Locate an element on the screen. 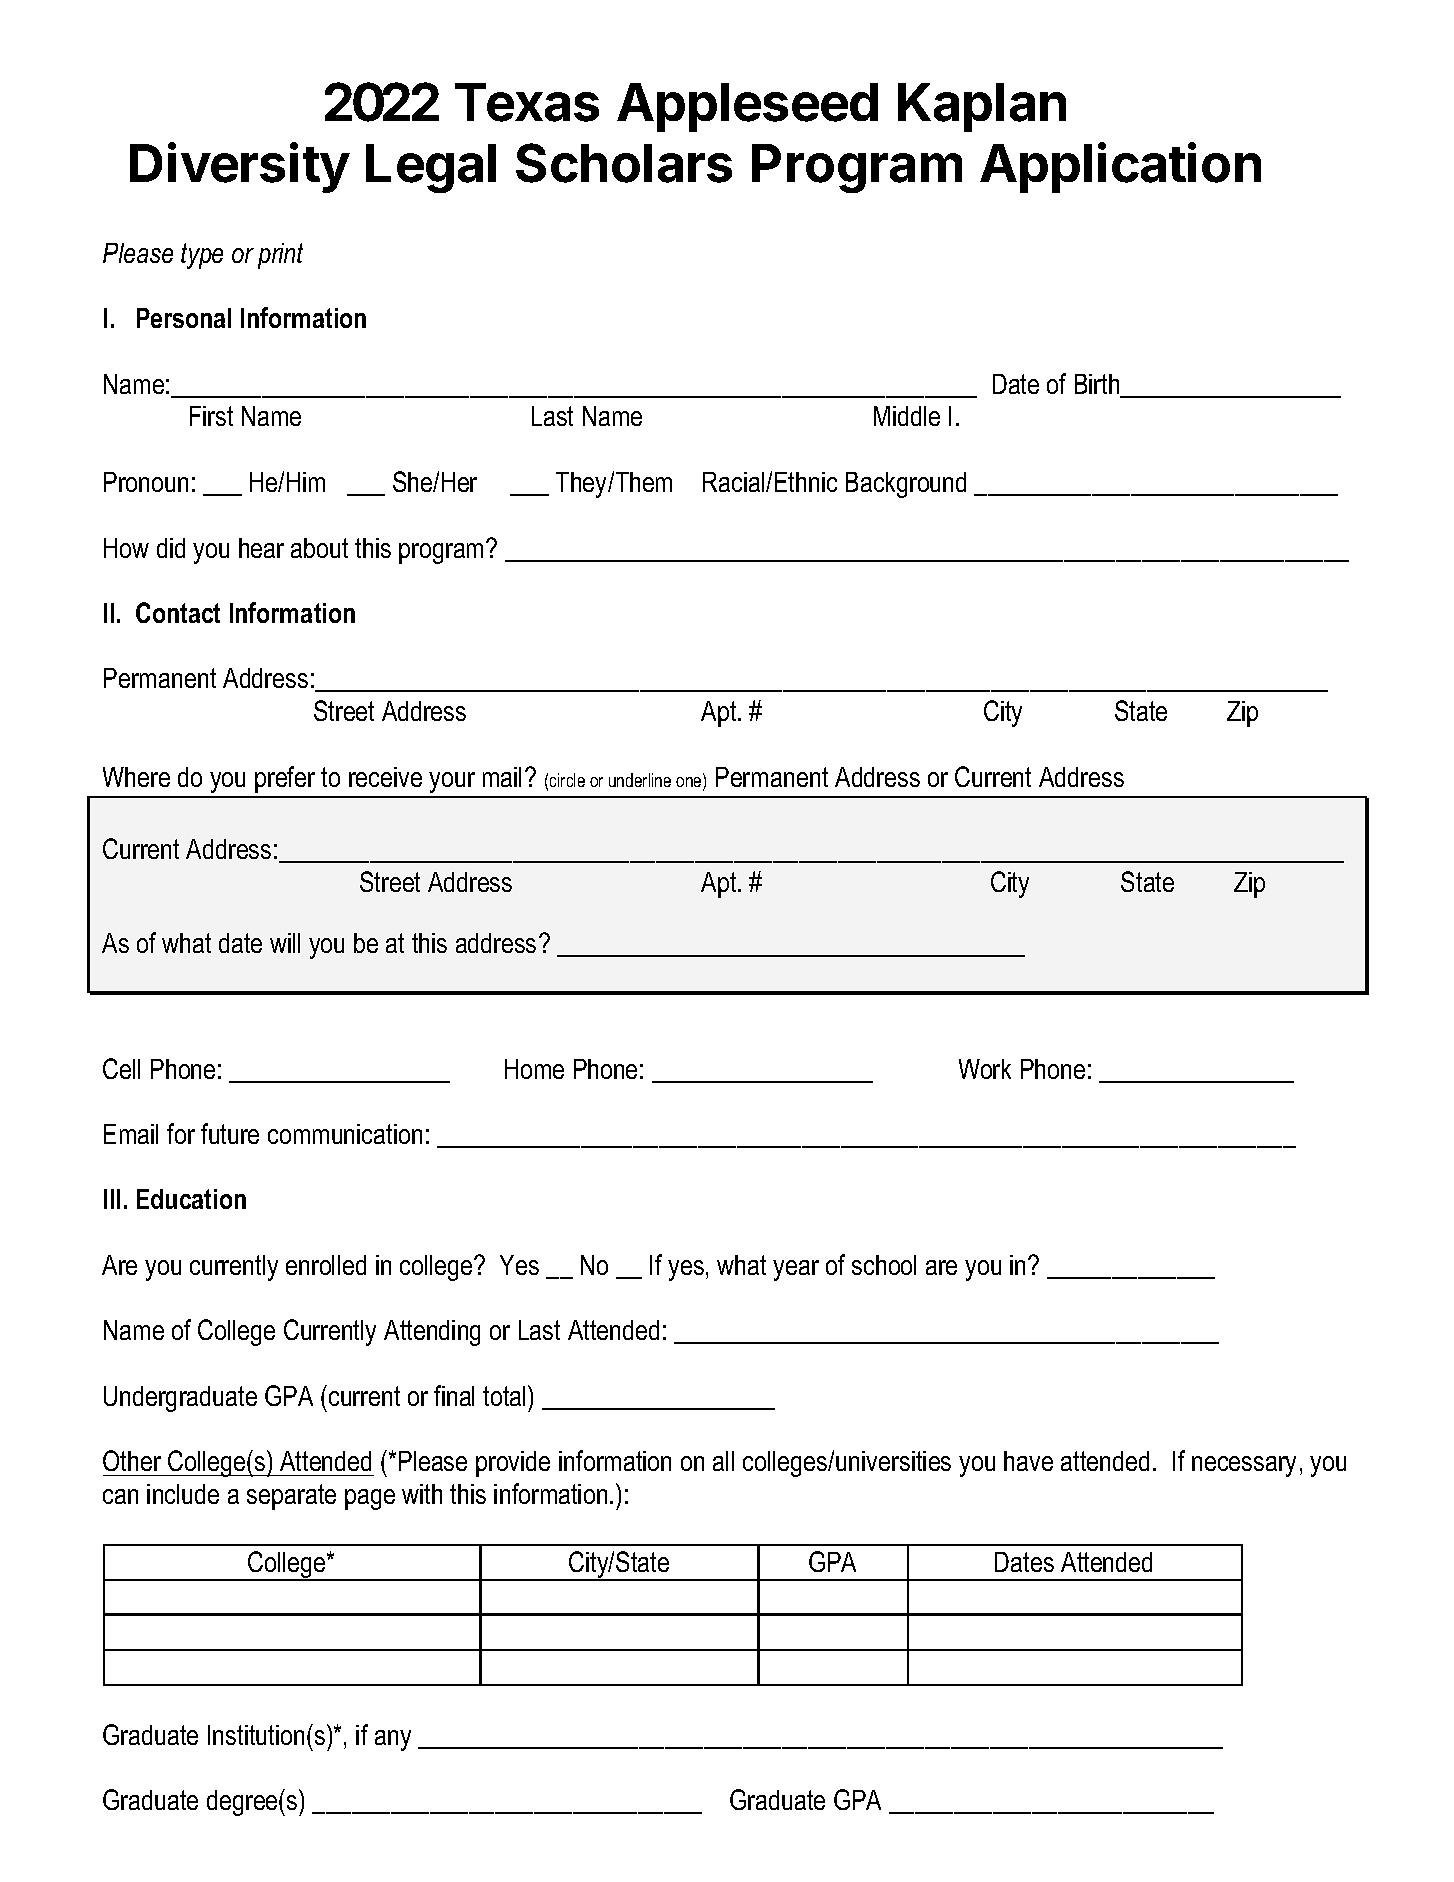 Image resolution: width=1454 pixels, height=1882 pixels. all is located at coordinates (723, 1461).
